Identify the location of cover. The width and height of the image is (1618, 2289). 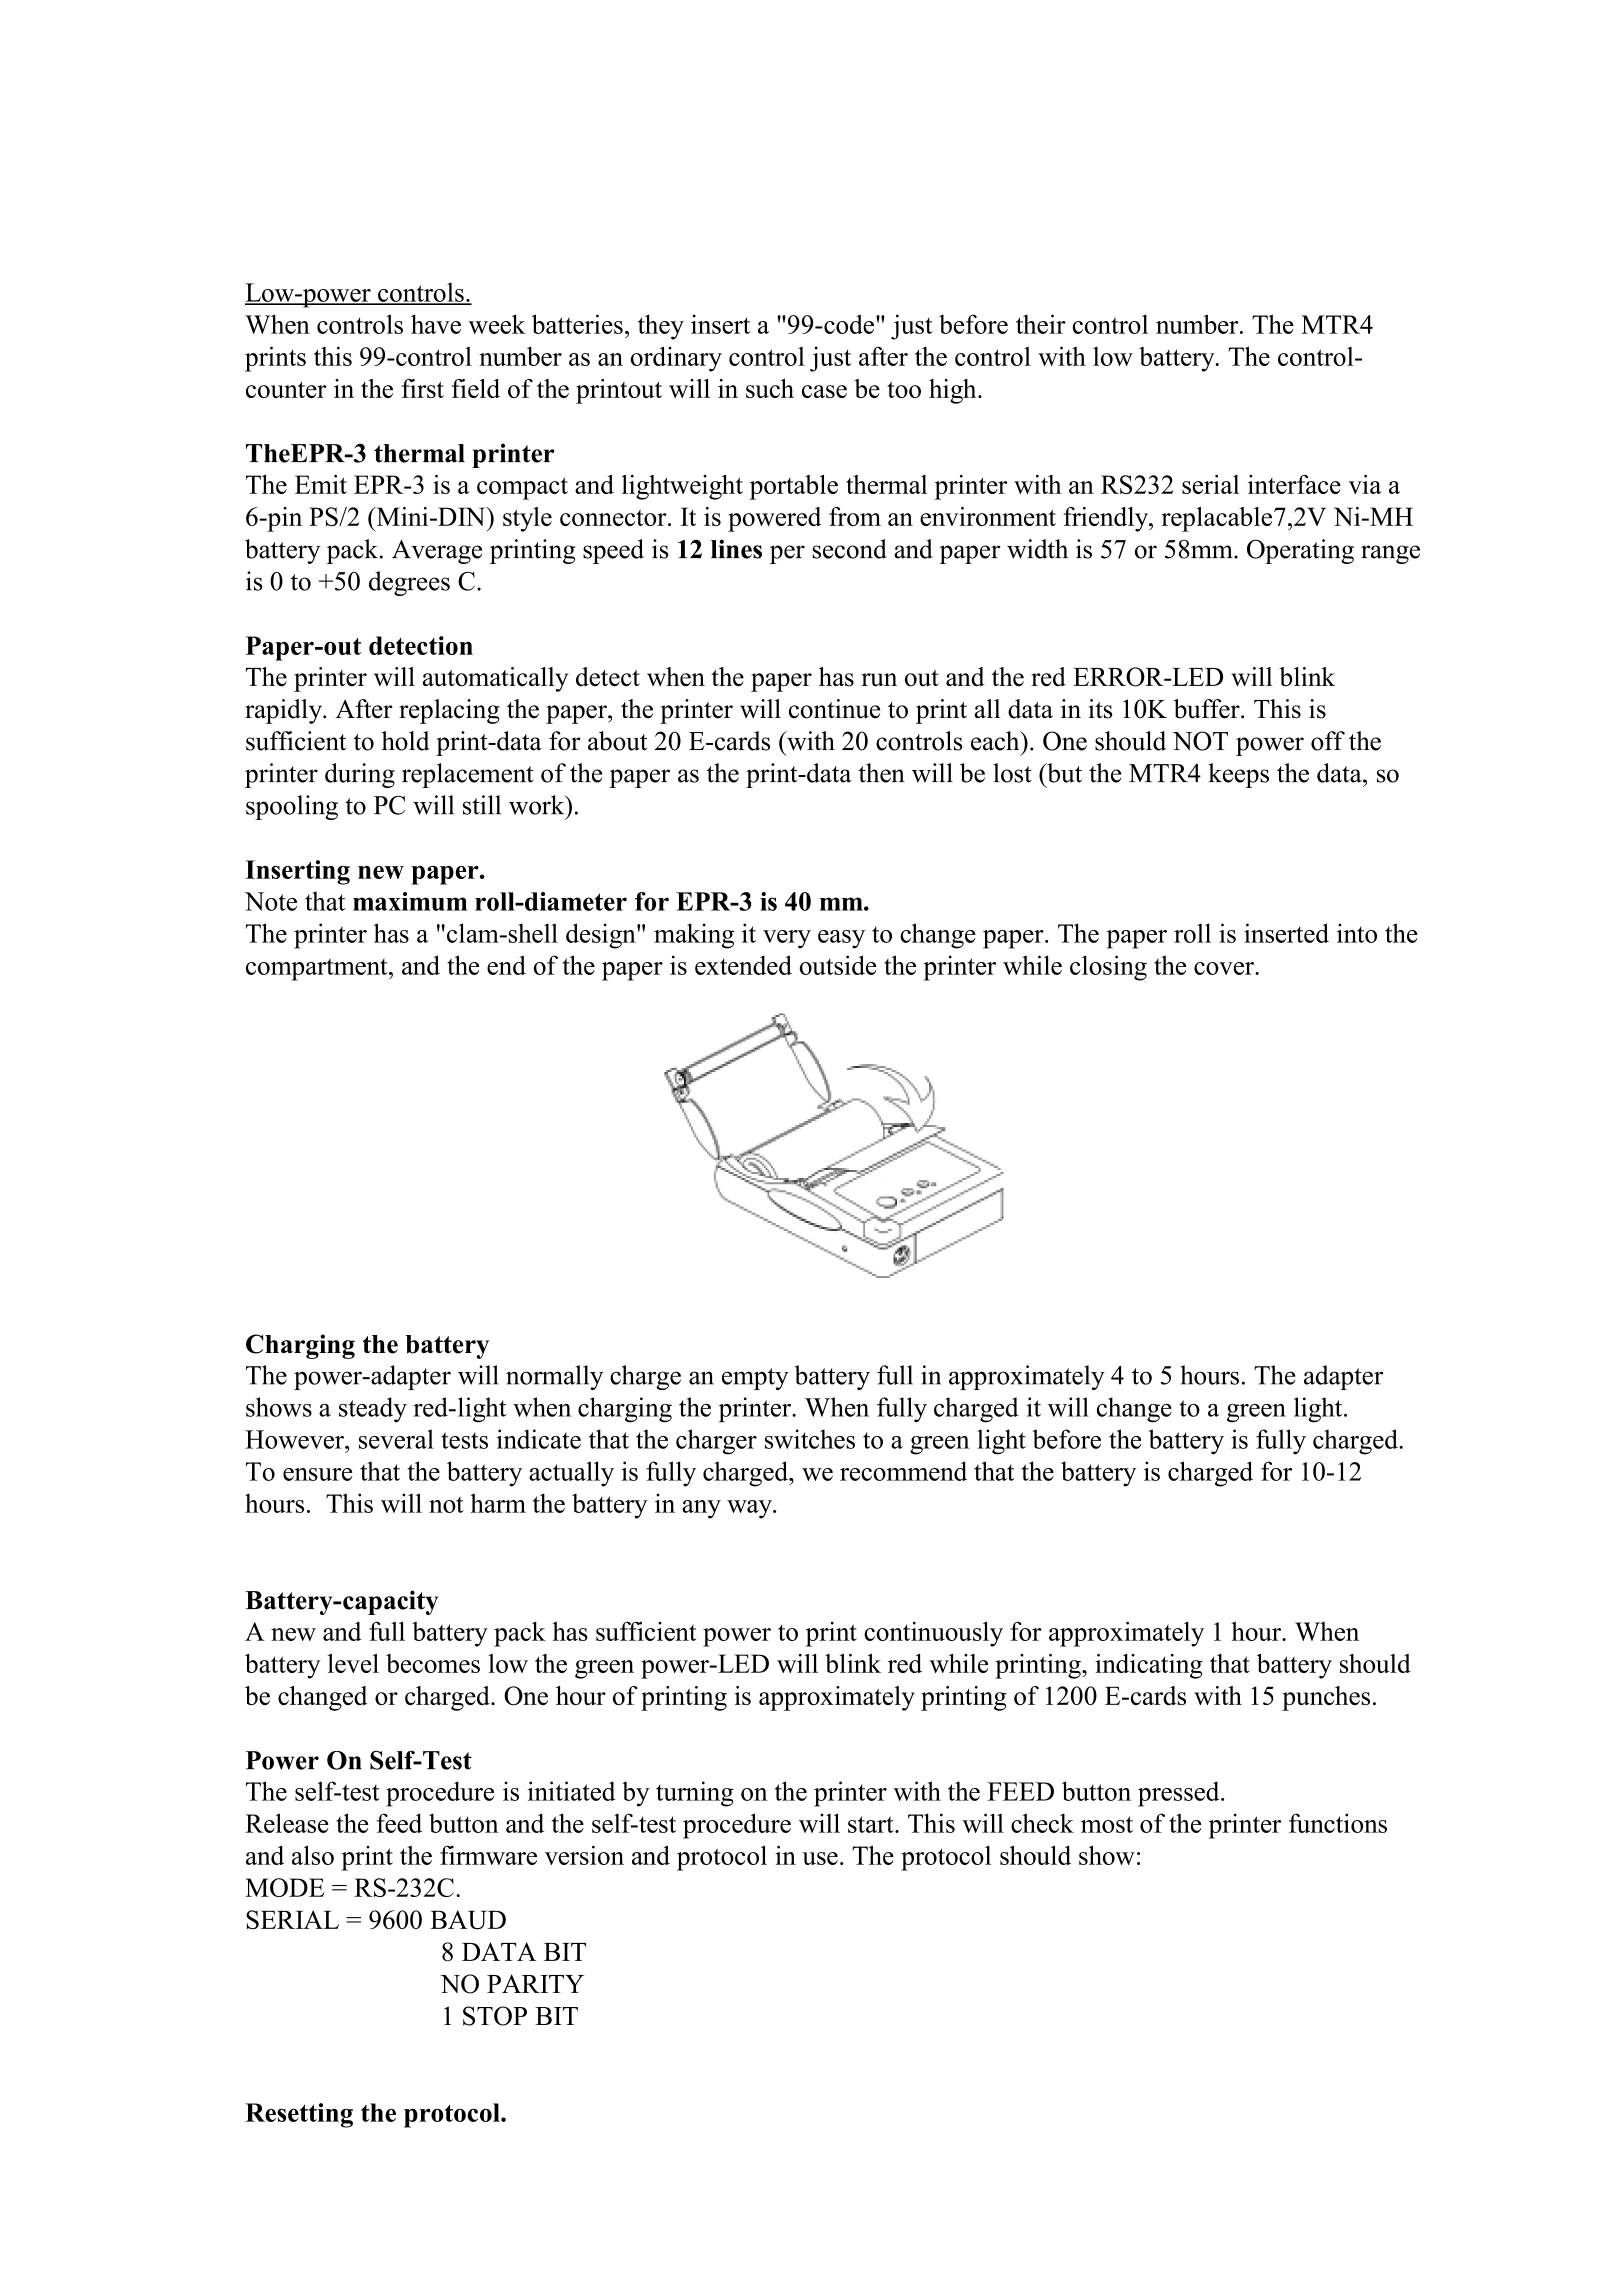
(1225, 968).
